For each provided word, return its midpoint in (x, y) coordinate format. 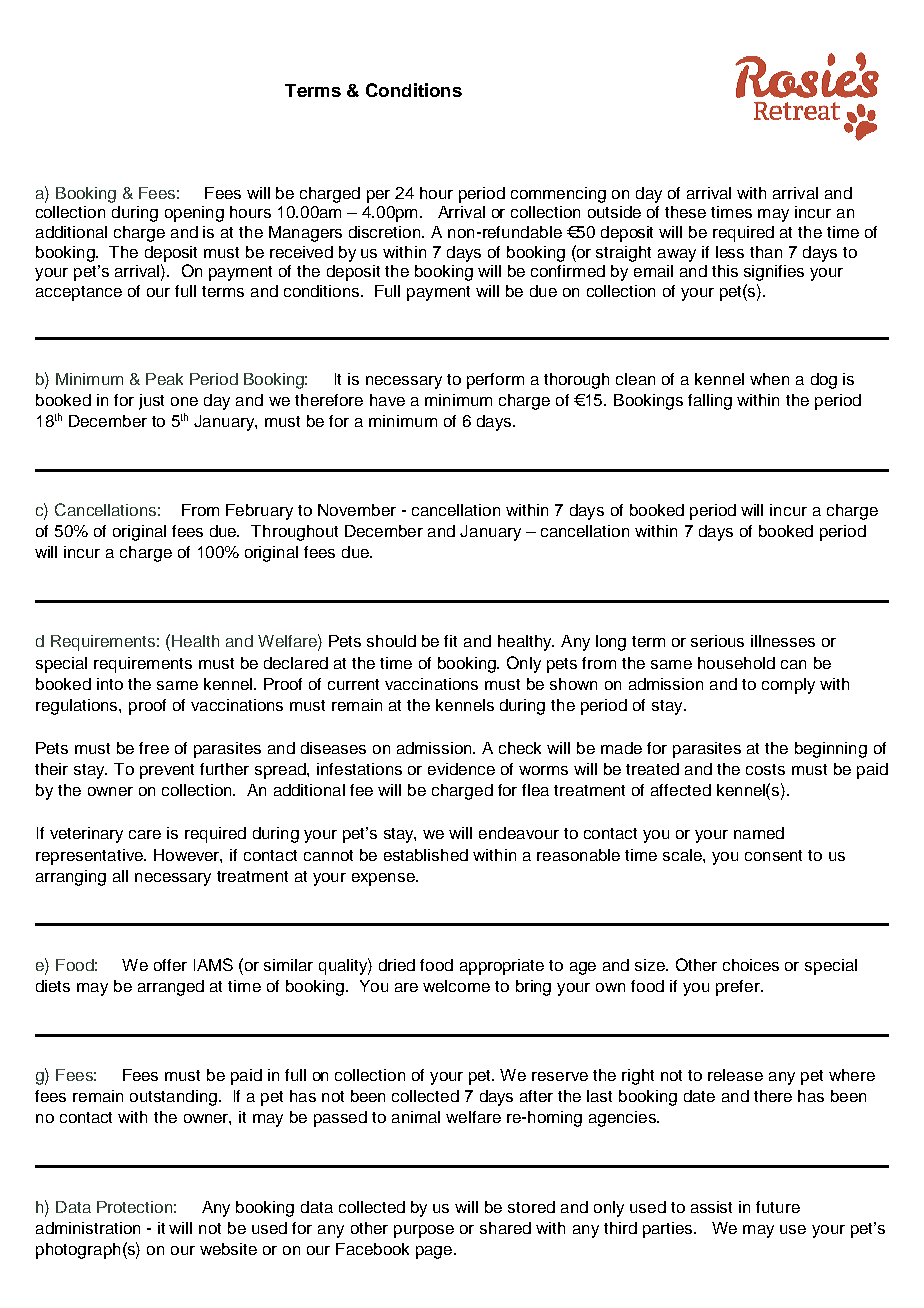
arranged (171, 988)
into (110, 684)
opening (194, 214)
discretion (386, 232)
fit (450, 641)
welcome (456, 986)
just (151, 402)
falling (710, 402)
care (145, 834)
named (759, 833)
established (426, 855)
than (766, 252)
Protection (134, 1207)
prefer (739, 988)
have (387, 400)
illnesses (783, 641)
